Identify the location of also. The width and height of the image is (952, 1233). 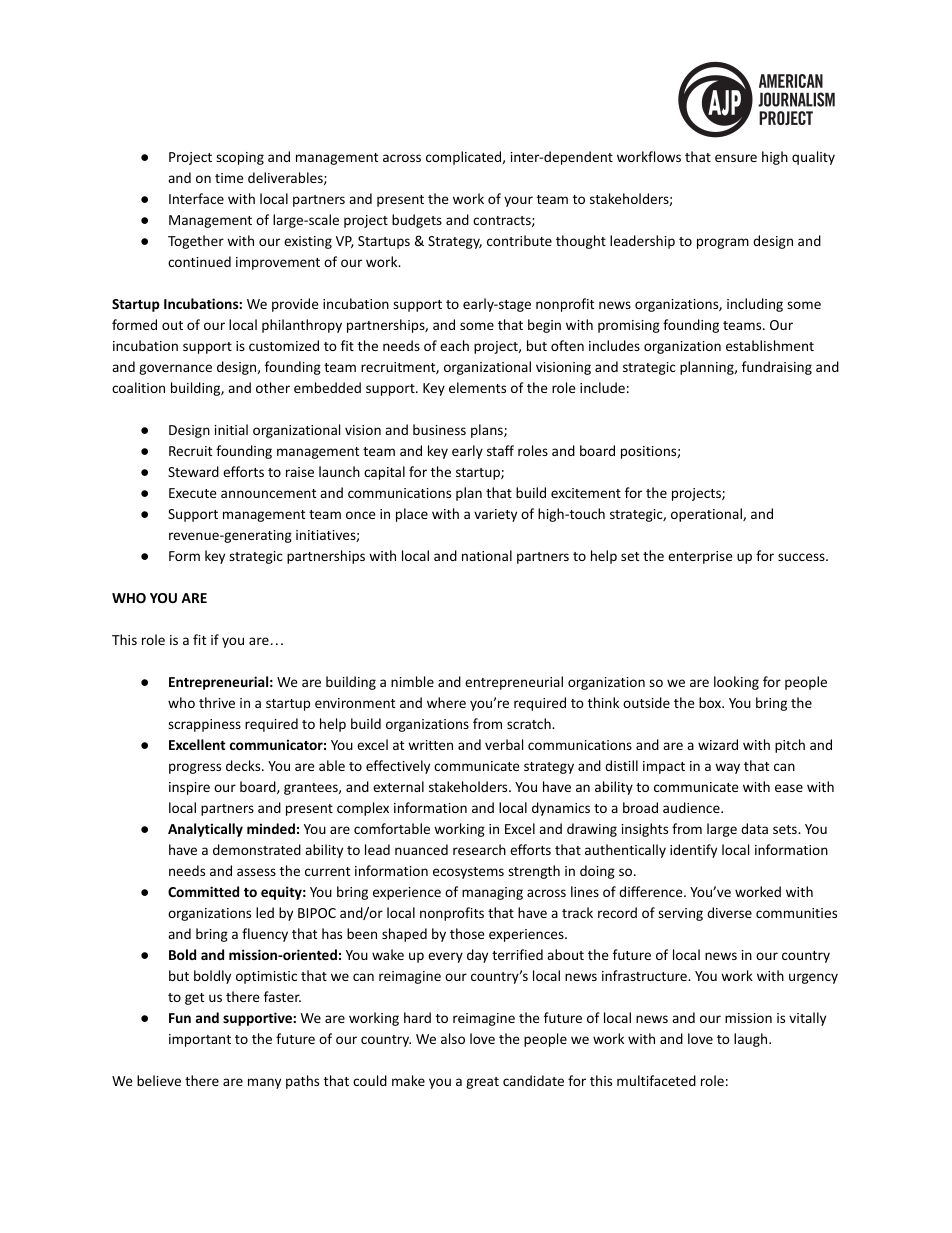
(453, 1038).
